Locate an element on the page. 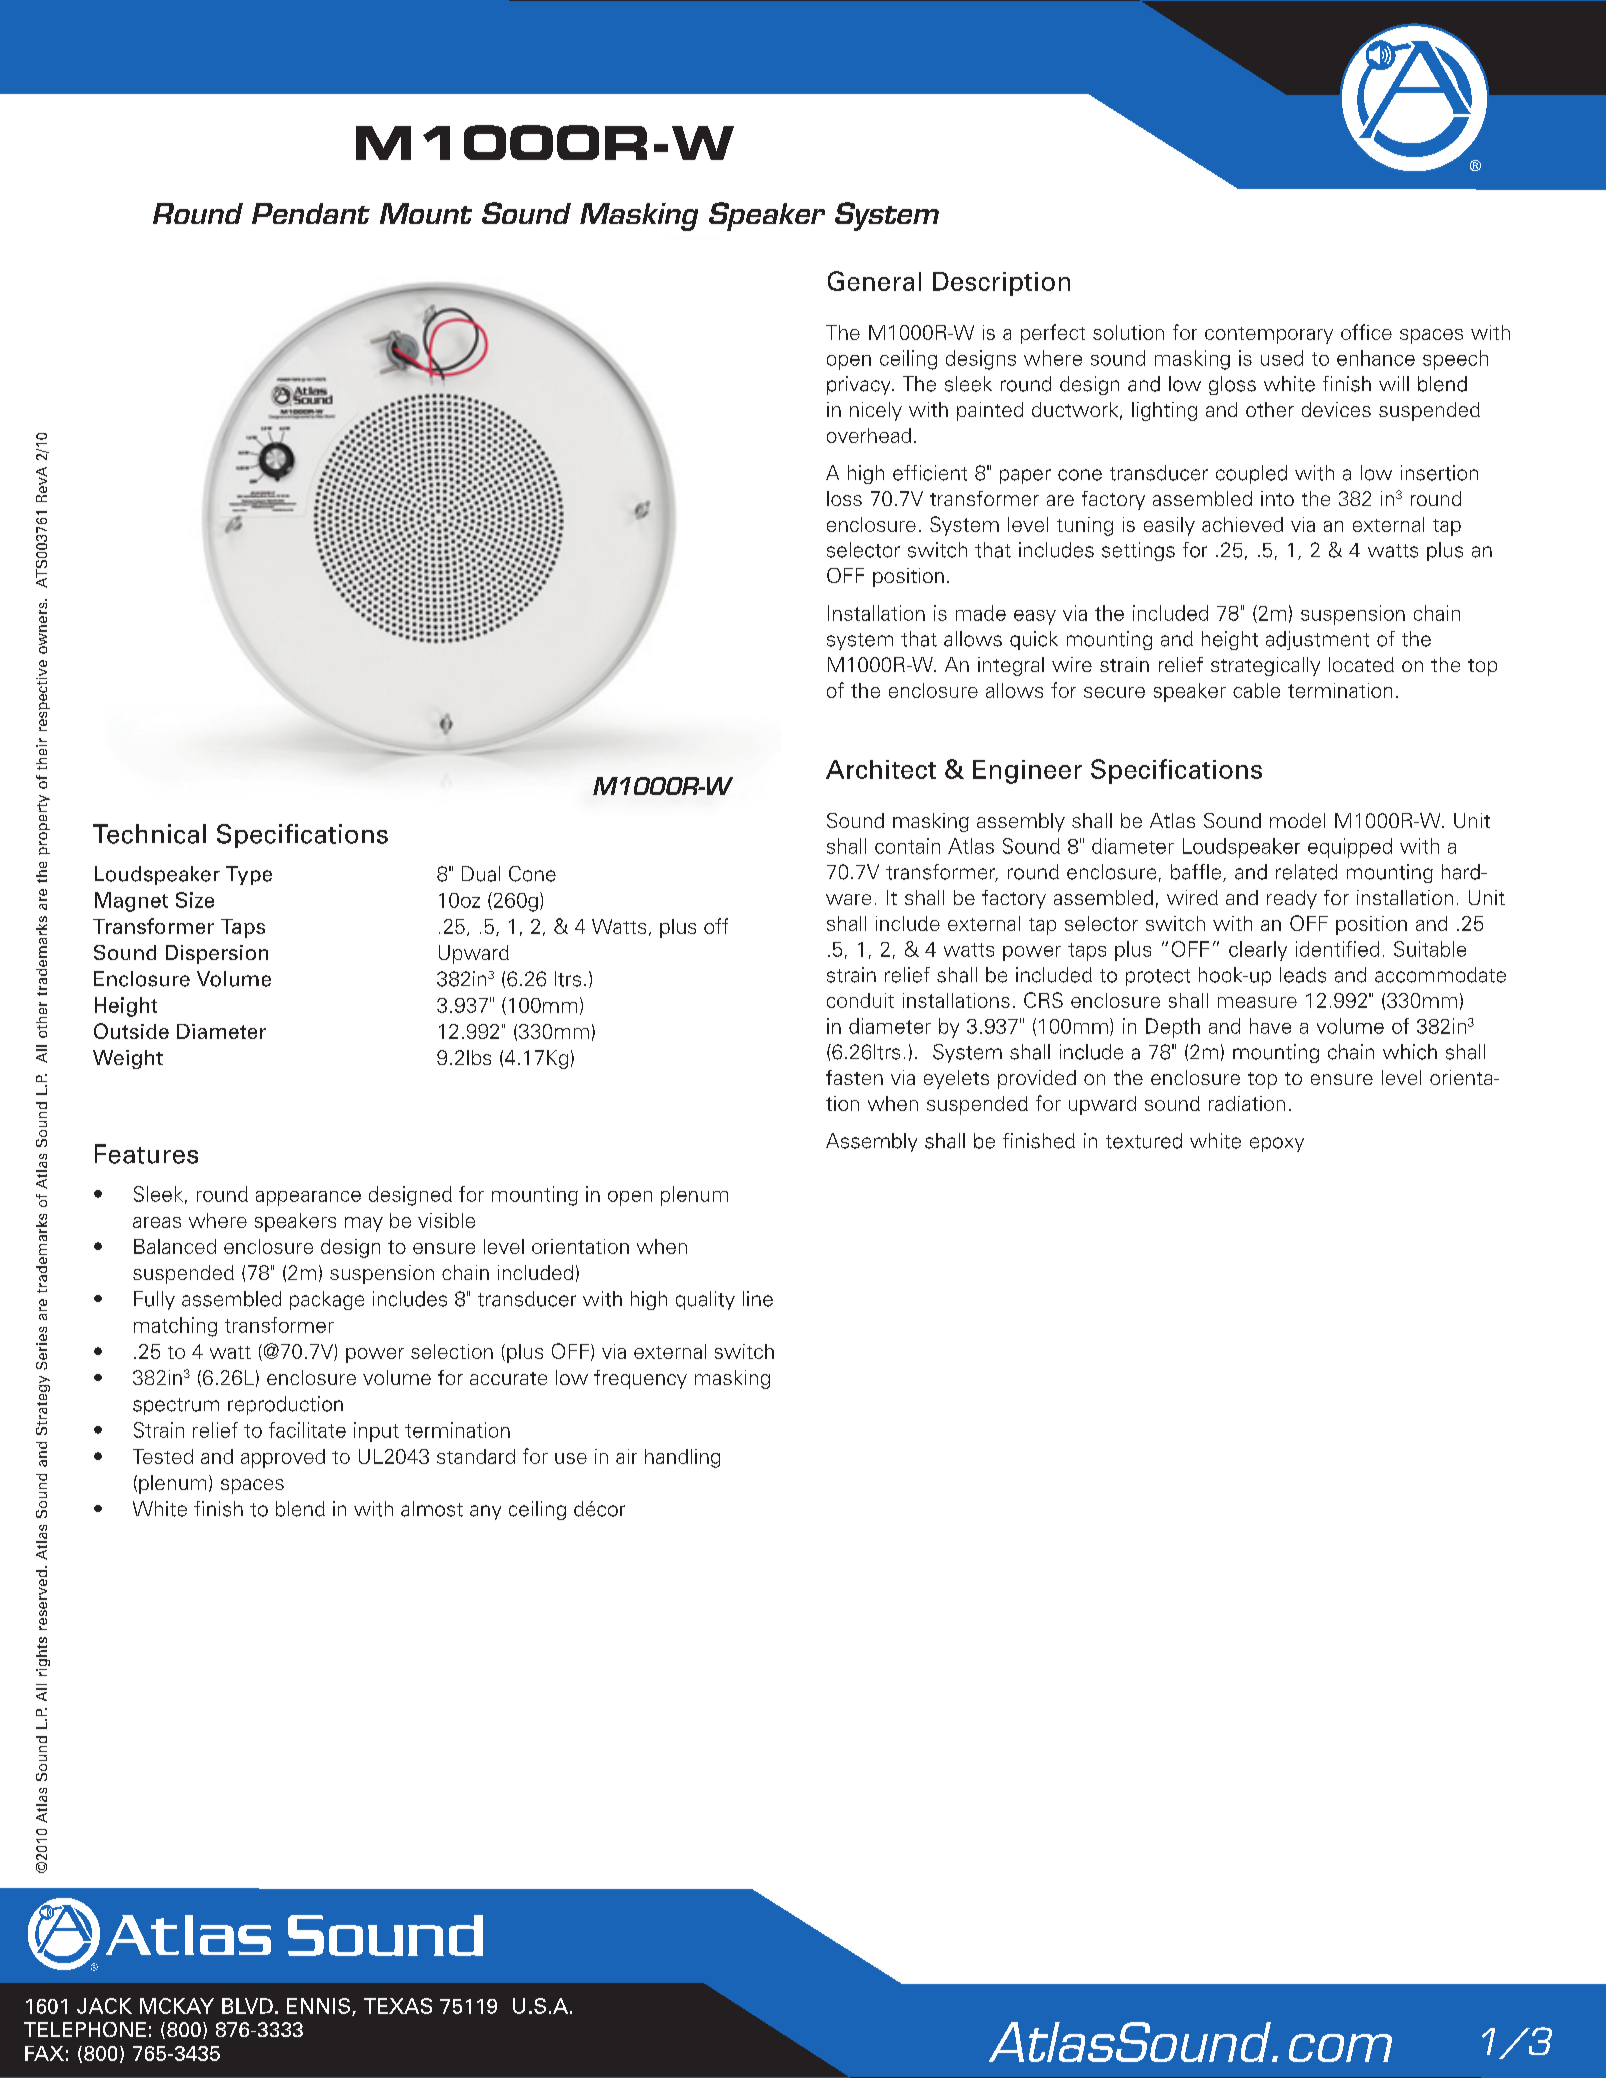 Image resolution: width=1606 pixels, height=2078 pixels. TEXAS is located at coordinates (398, 2006).
